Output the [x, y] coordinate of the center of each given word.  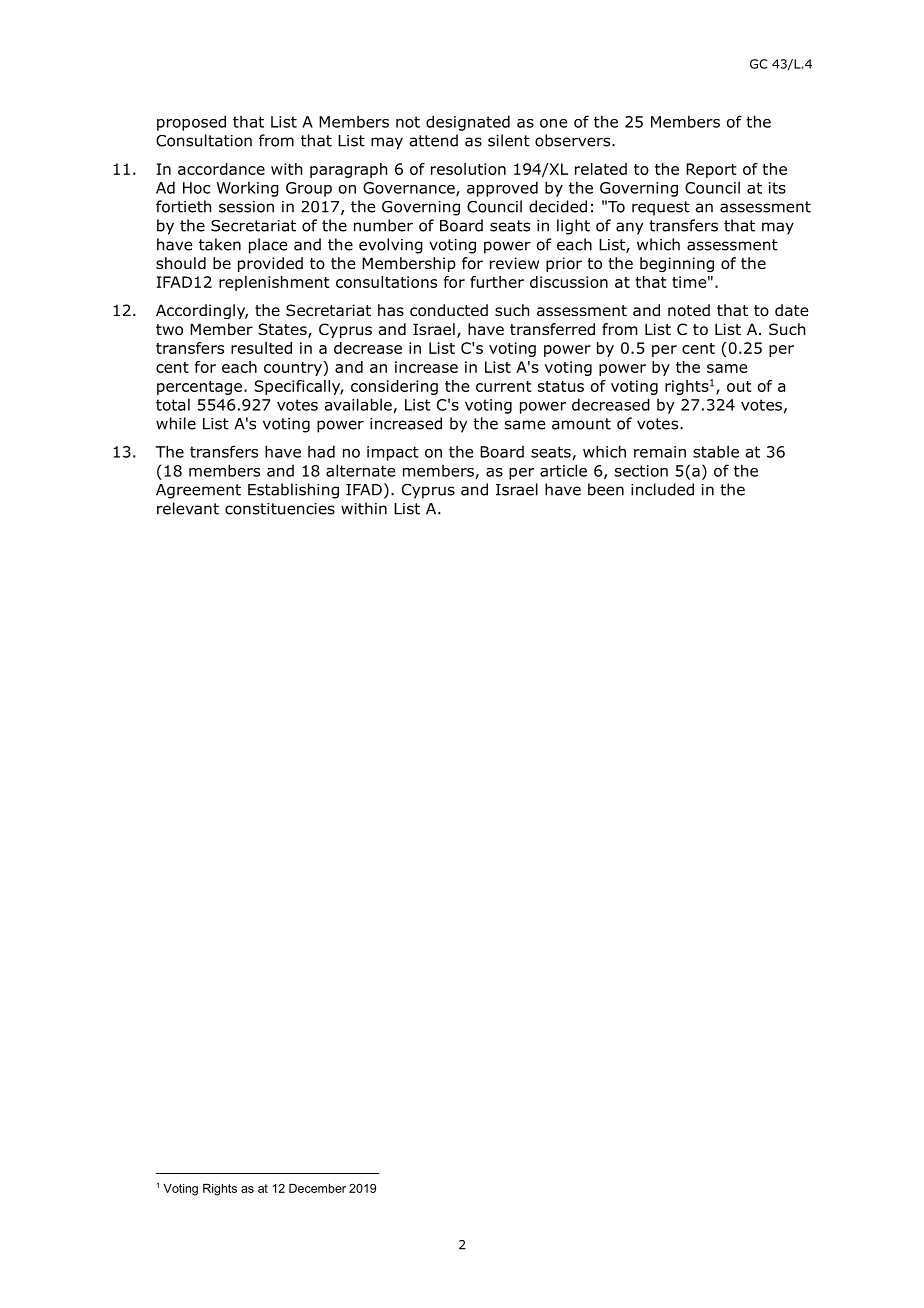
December [317, 1188]
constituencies [280, 509]
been [606, 489]
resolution [468, 169]
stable [716, 451]
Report [711, 170]
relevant [188, 508]
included [662, 489]
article [563, 470]
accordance [221, 169]
